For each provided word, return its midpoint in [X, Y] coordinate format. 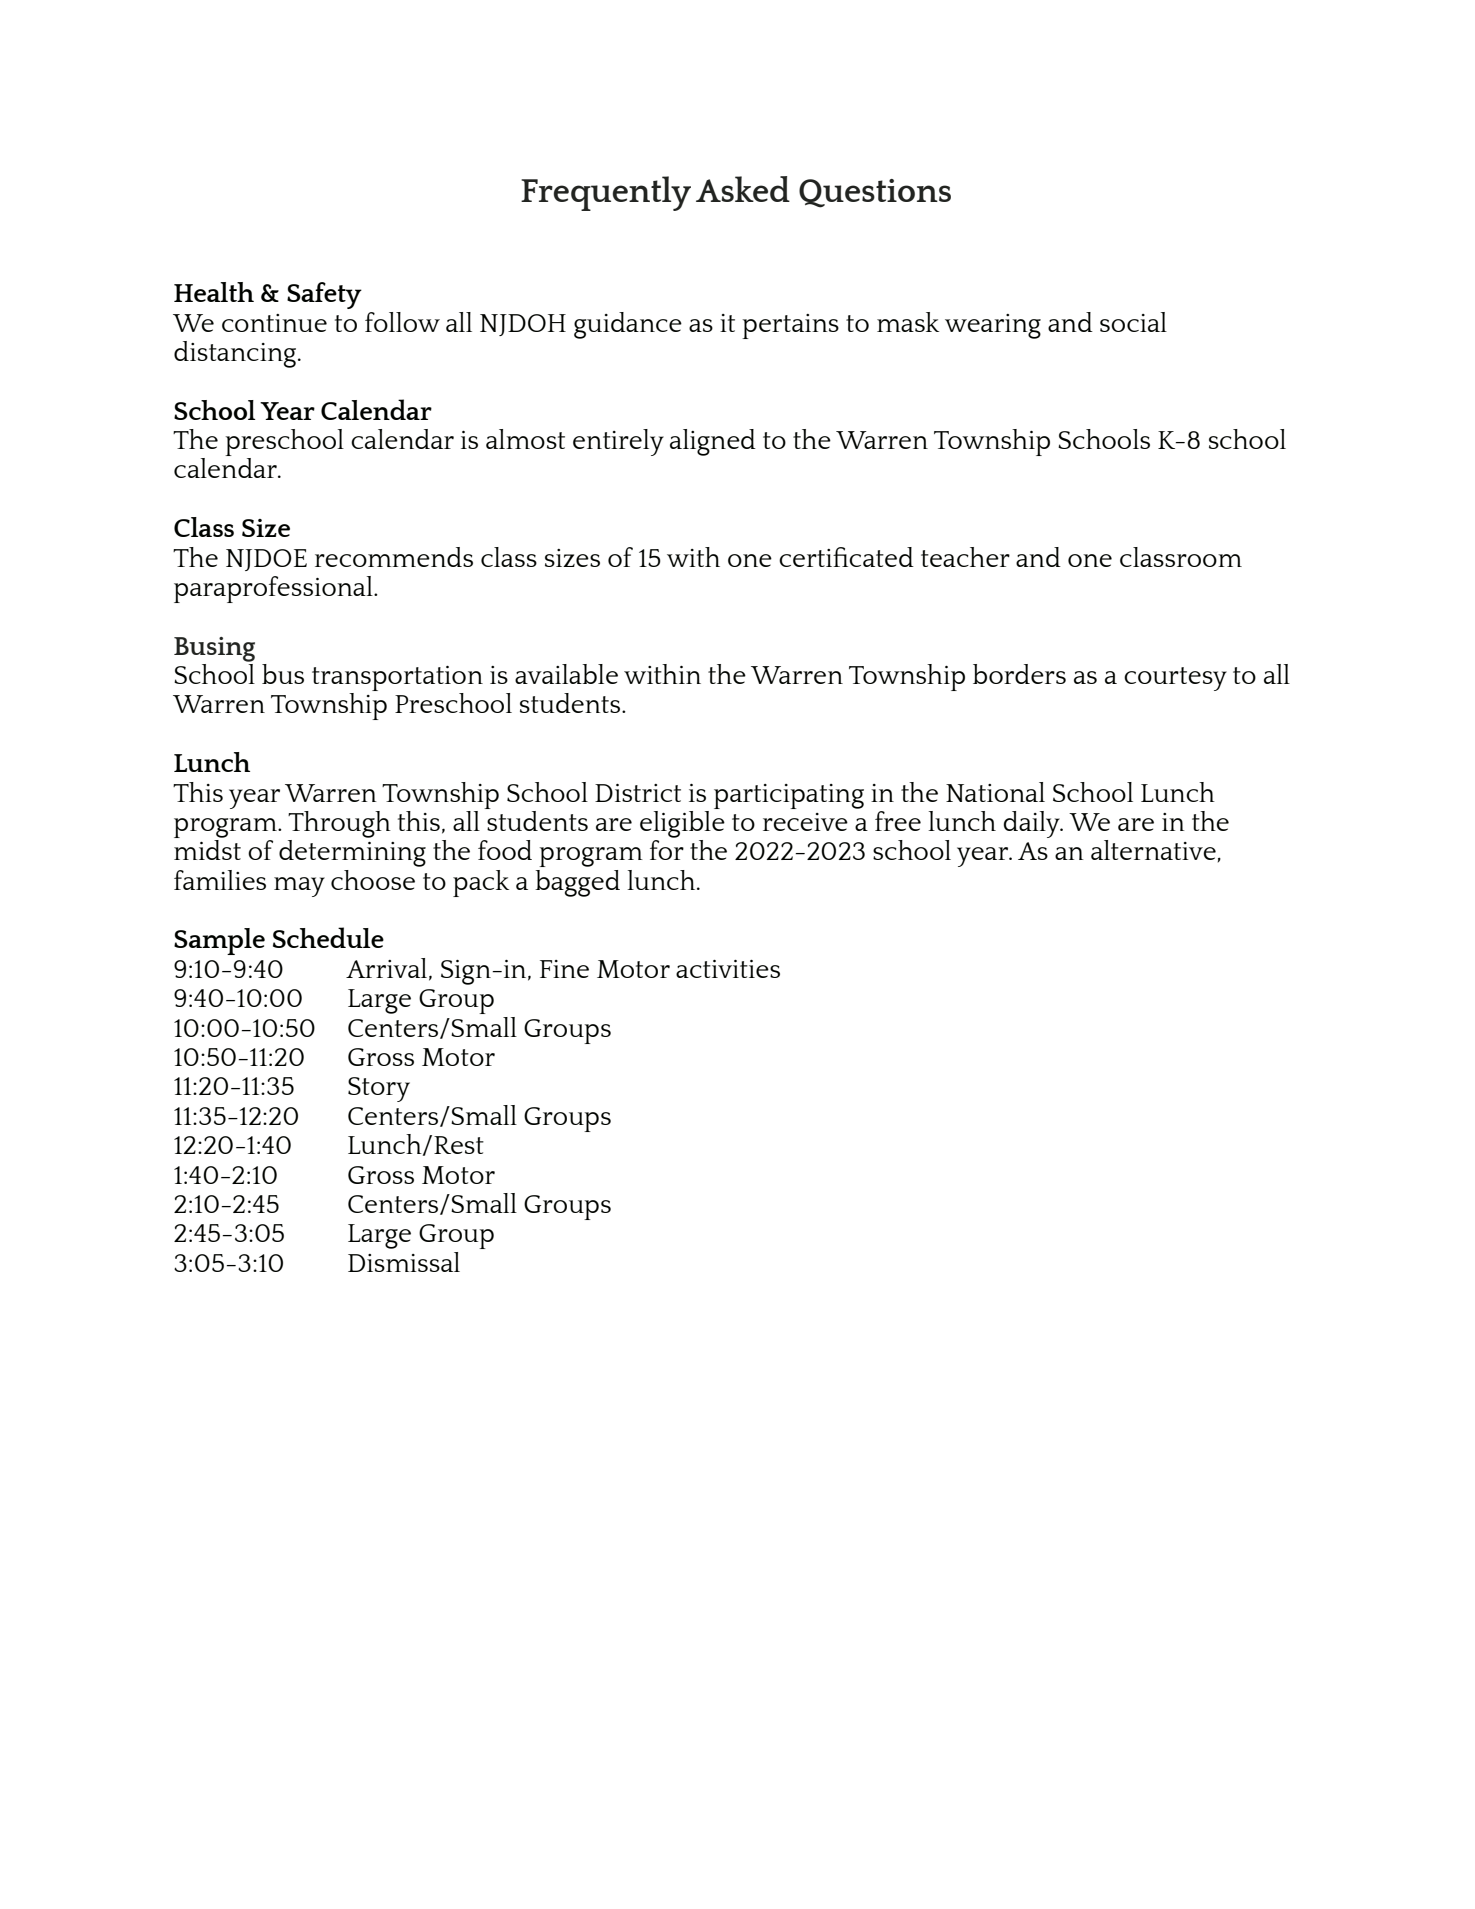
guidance [628, 325]
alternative [1153, 850]
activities [728, 969]
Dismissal [404, 1262]
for [667, 850]
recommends [394, 557]
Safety [324, 295]
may [299, 887]
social [1133, 322]
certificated [846, 557]
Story [379, 1089]
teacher [965, 557]
